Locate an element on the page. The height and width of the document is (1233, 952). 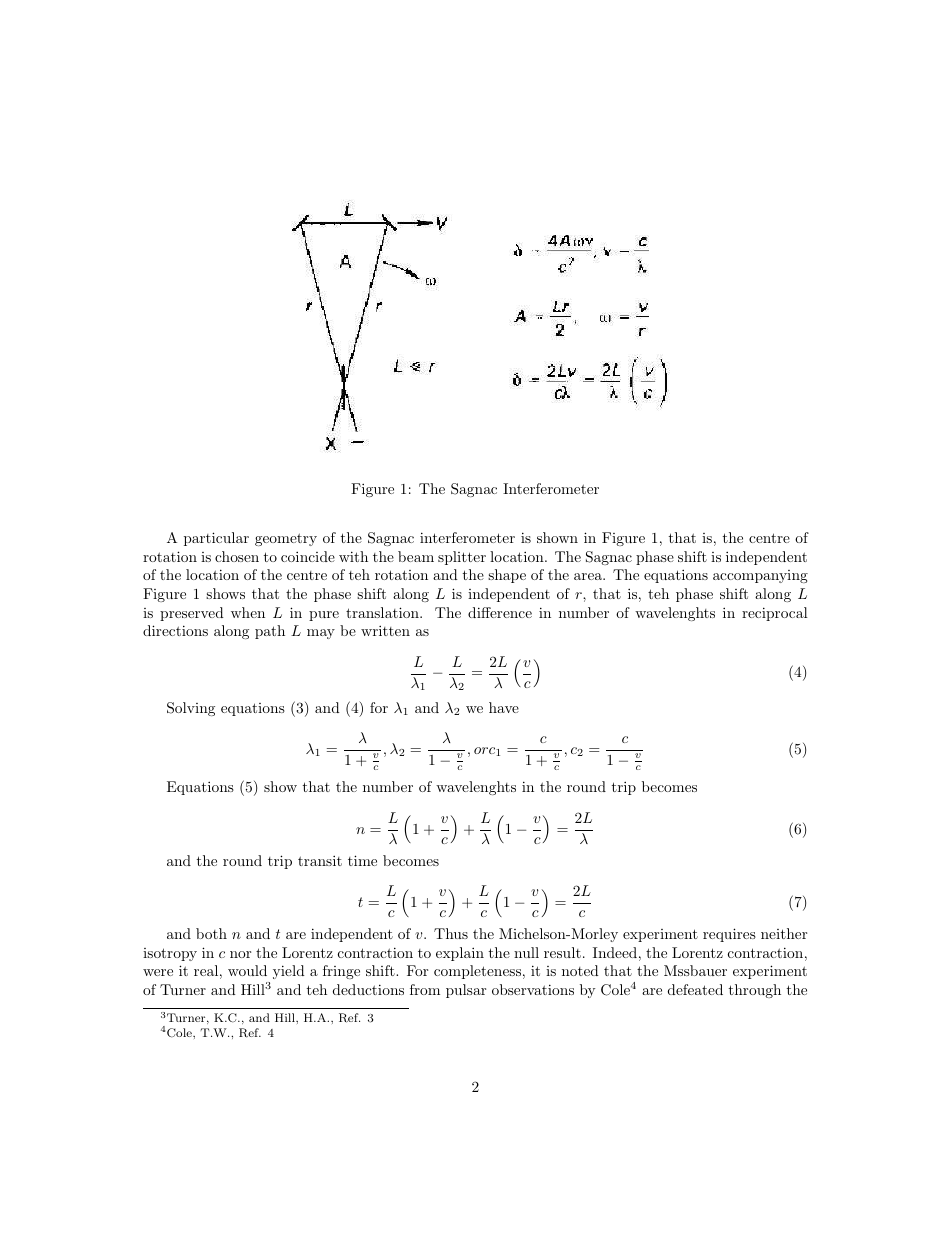
reciprocal is located at coordinates (775, 614).
